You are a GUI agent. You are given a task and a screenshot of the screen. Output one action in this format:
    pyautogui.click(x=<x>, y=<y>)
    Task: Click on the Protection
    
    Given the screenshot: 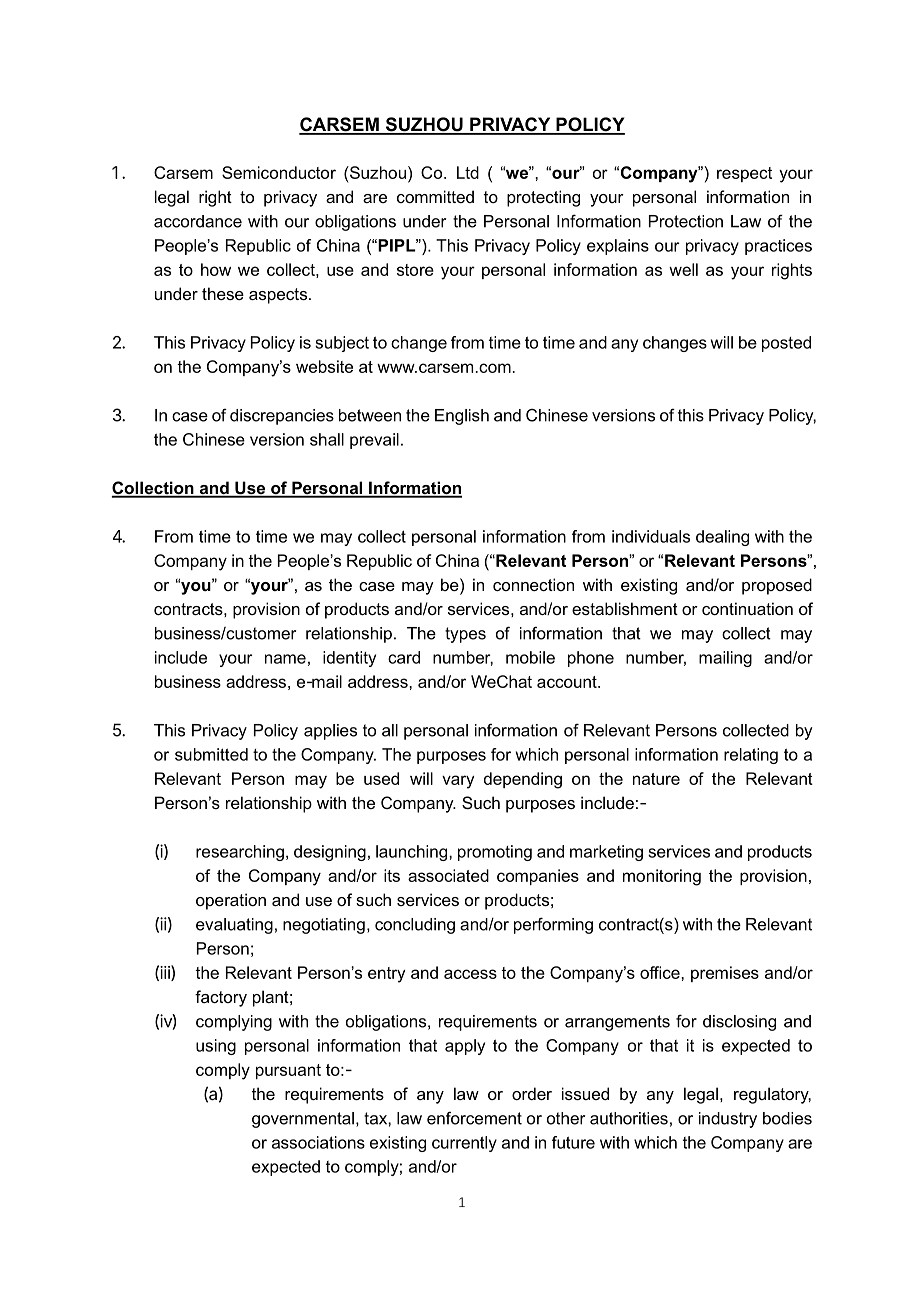 What is the action you would take?
    pyautogui.click(x=686, y=221)
